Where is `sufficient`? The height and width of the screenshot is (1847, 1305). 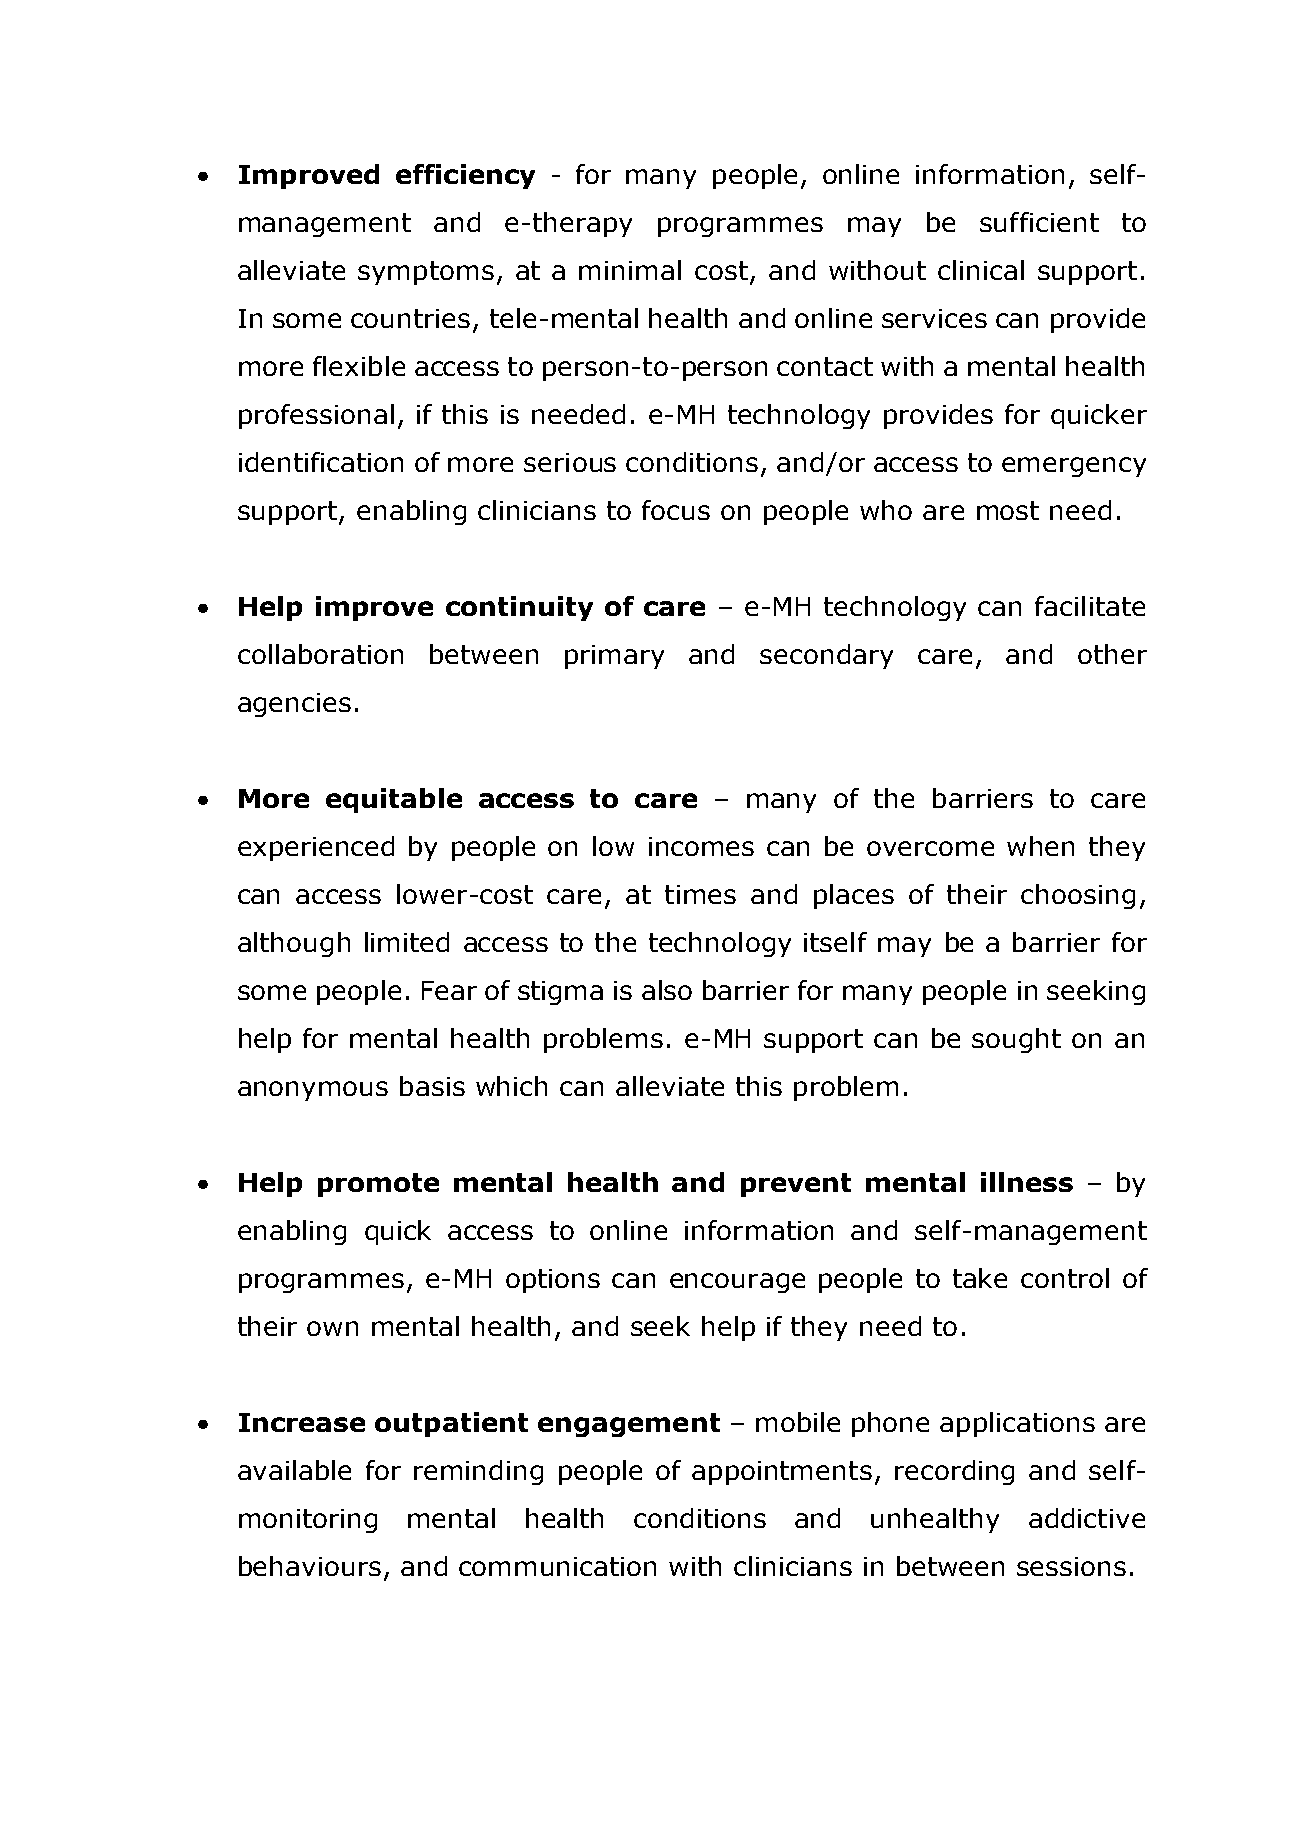 sufficient is located at coordinates (1039, 222).
